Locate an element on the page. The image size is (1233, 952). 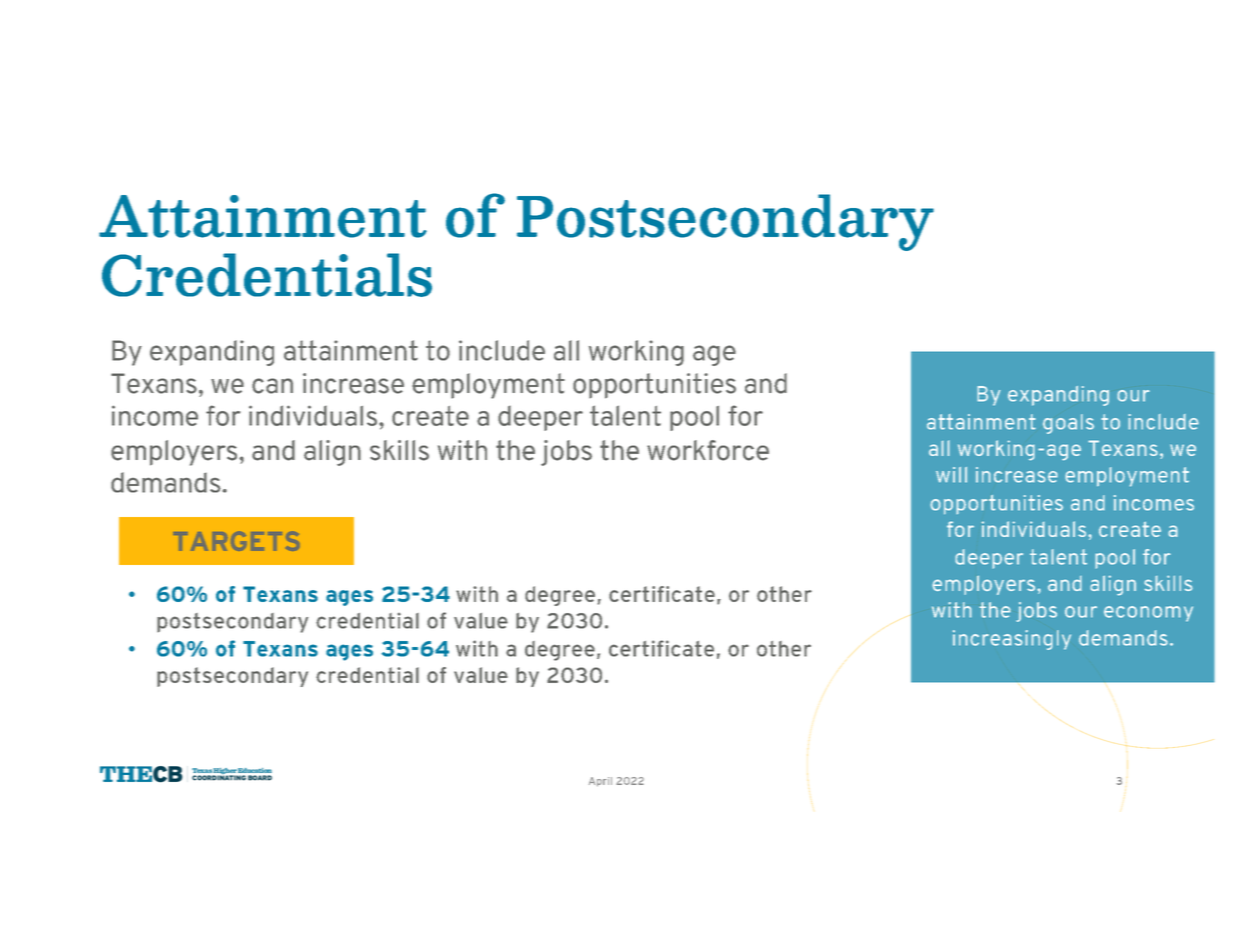
economy is located at coordinates (1148, 614).
